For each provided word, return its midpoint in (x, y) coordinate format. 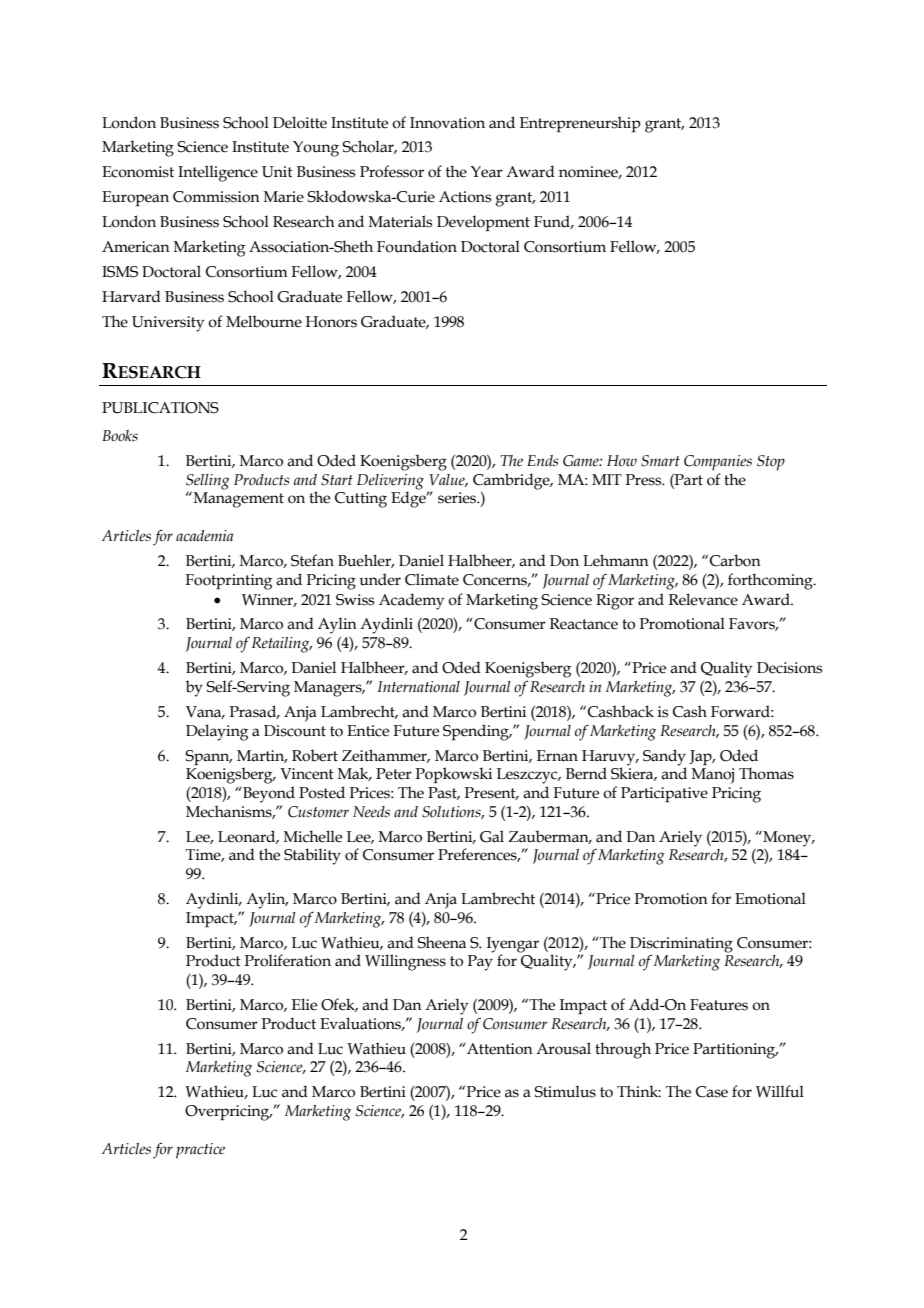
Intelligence (218, 173)
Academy (411, 601)
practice (200, 1151)
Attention (499, 1049)
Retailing (282, 645)
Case (712, 1092)
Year (487, 172)
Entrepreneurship (580, 124)
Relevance (703, 599)
